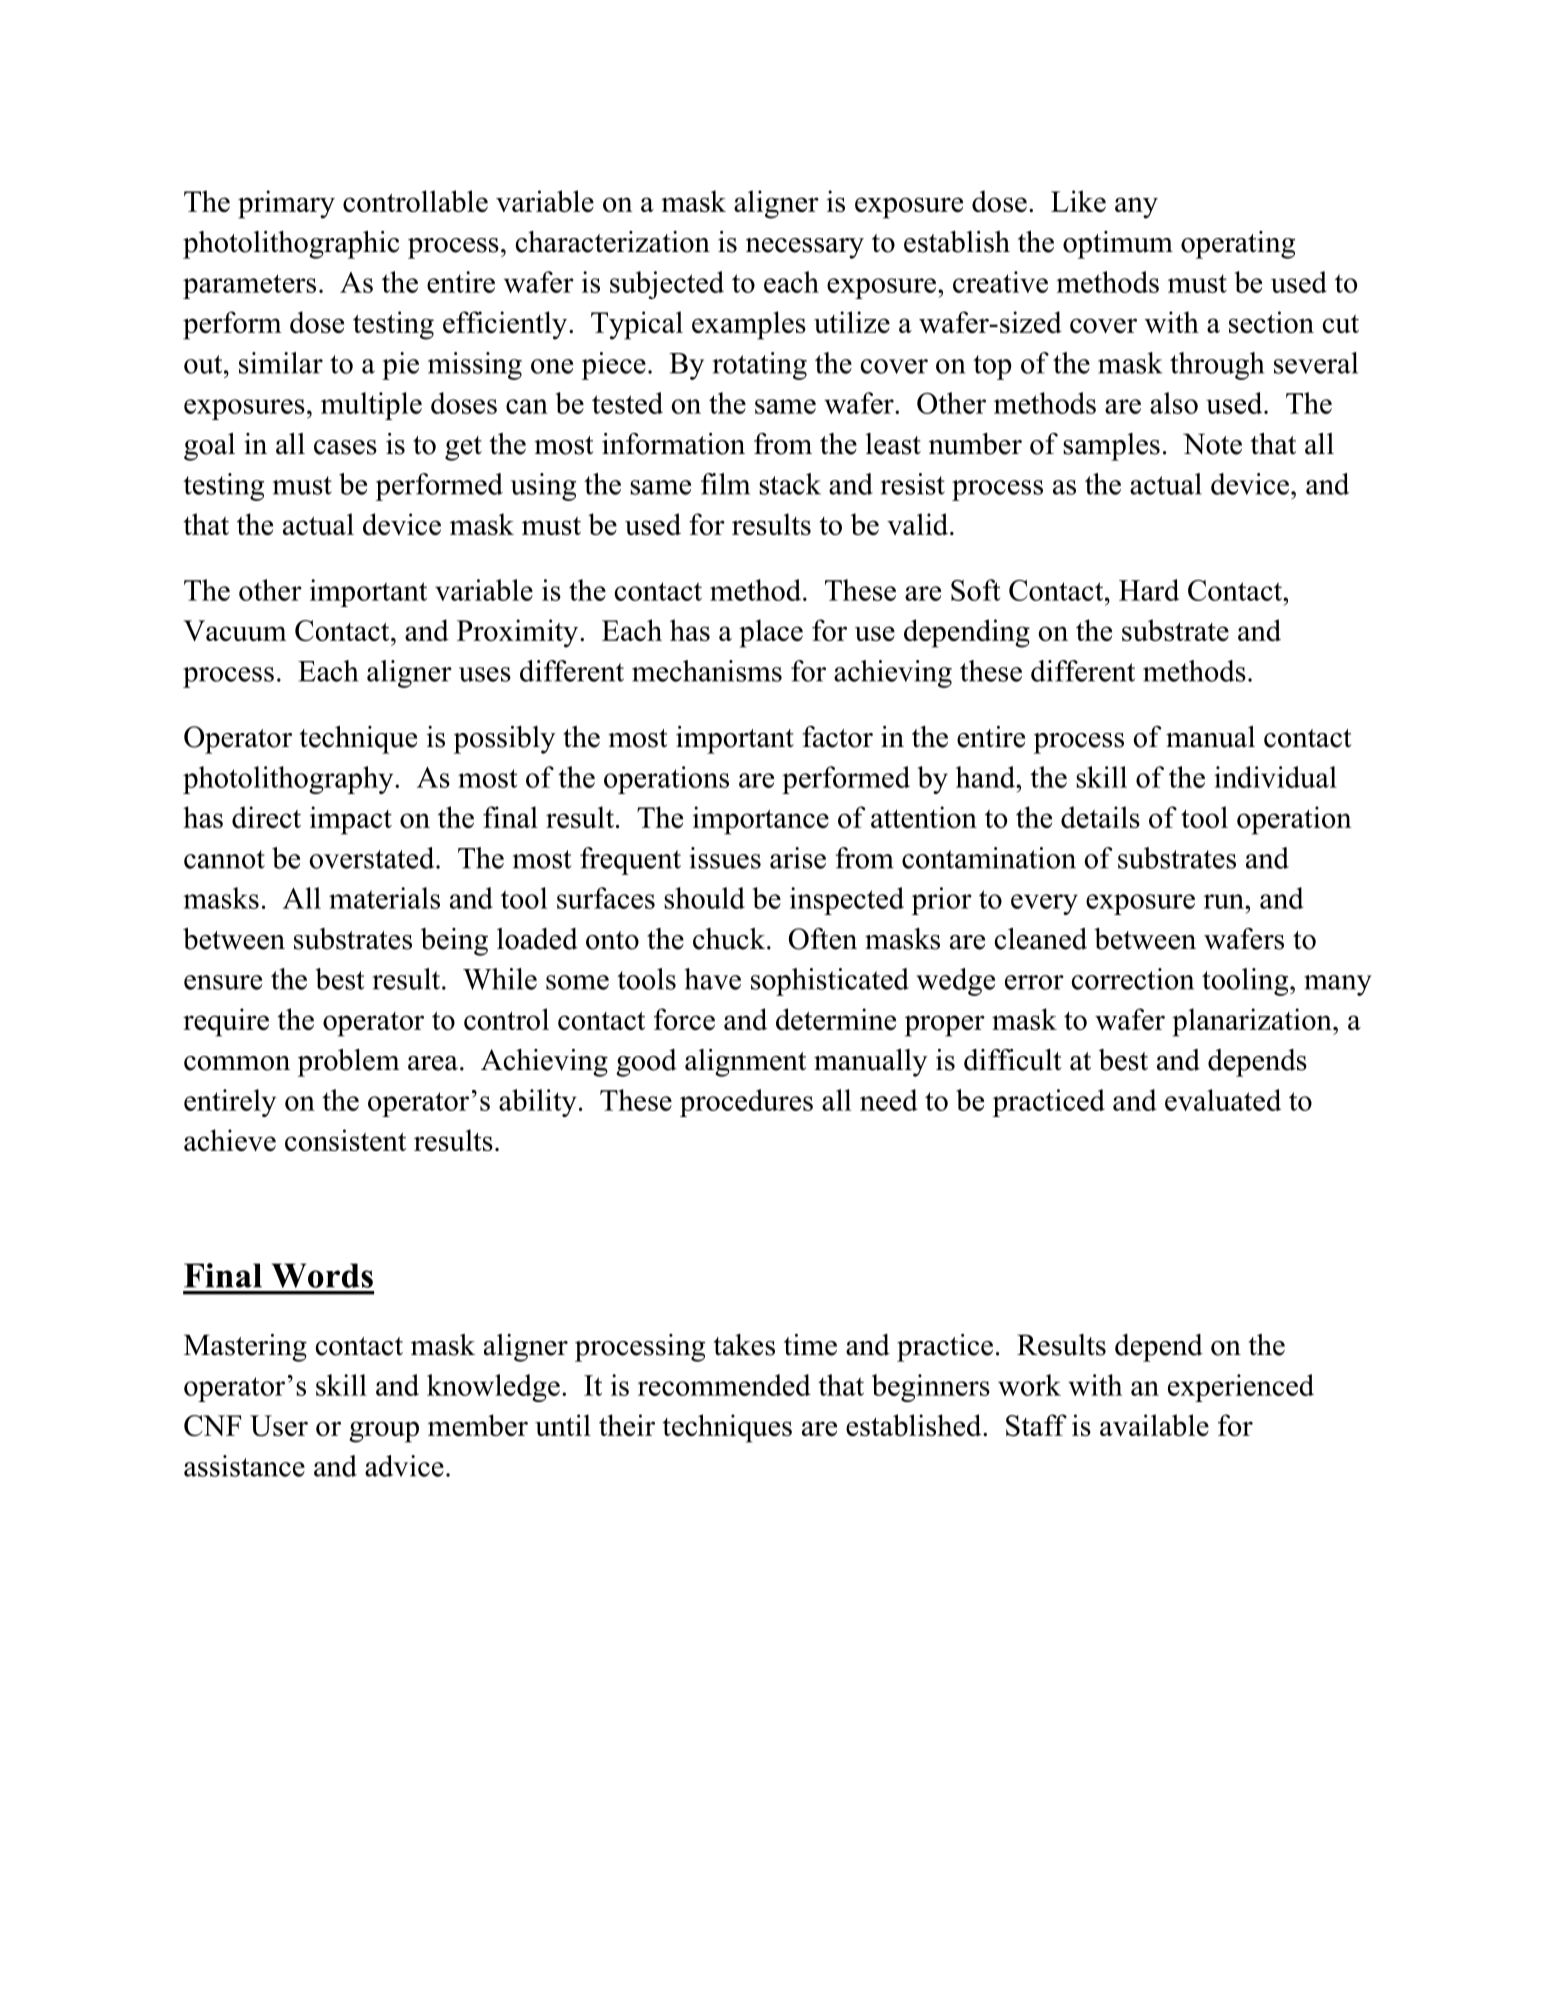  I want to click on group, so click(384, 1432).
